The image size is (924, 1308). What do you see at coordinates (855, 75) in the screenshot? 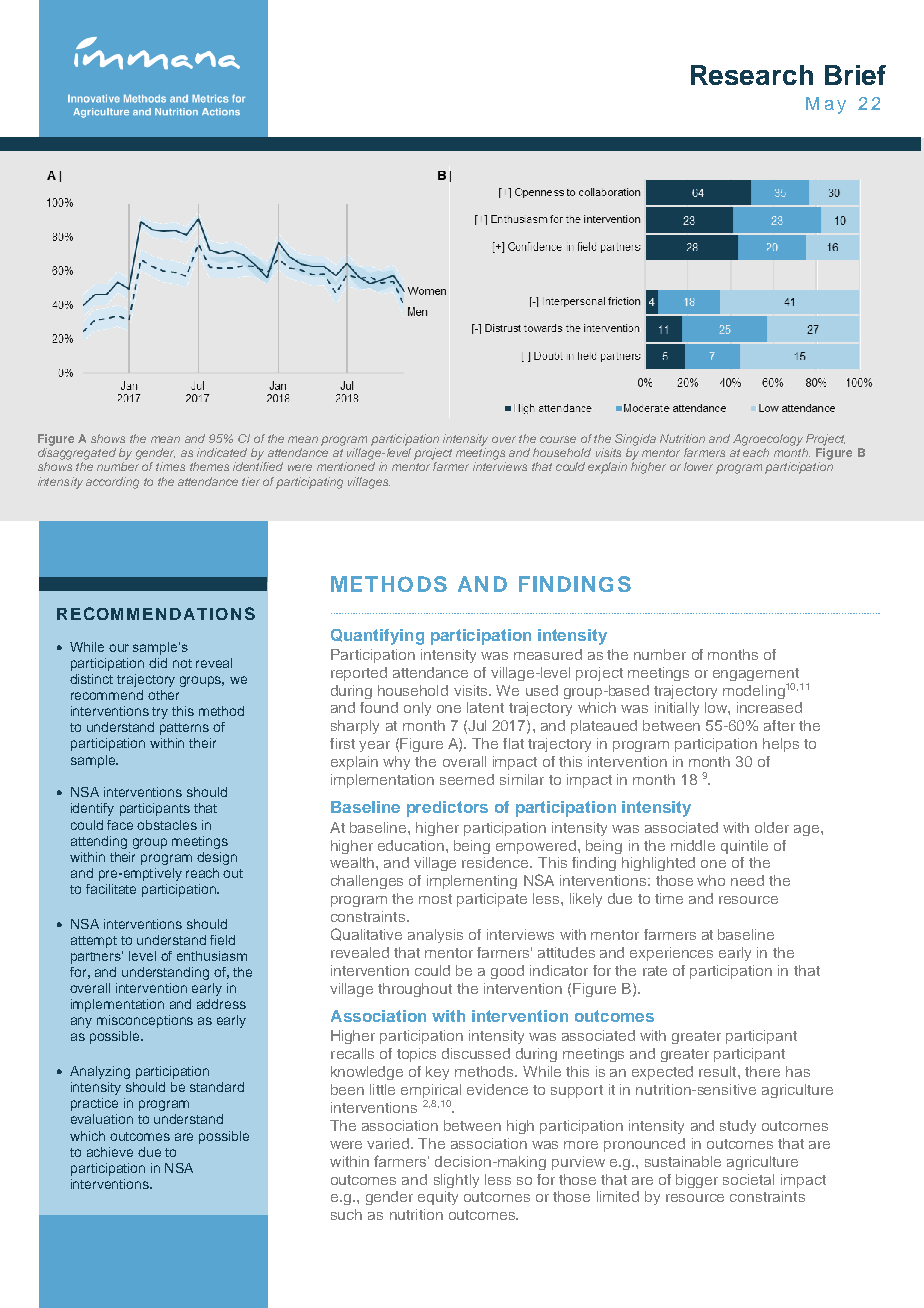
I see `Brief` at bounding box center [855, 75].
